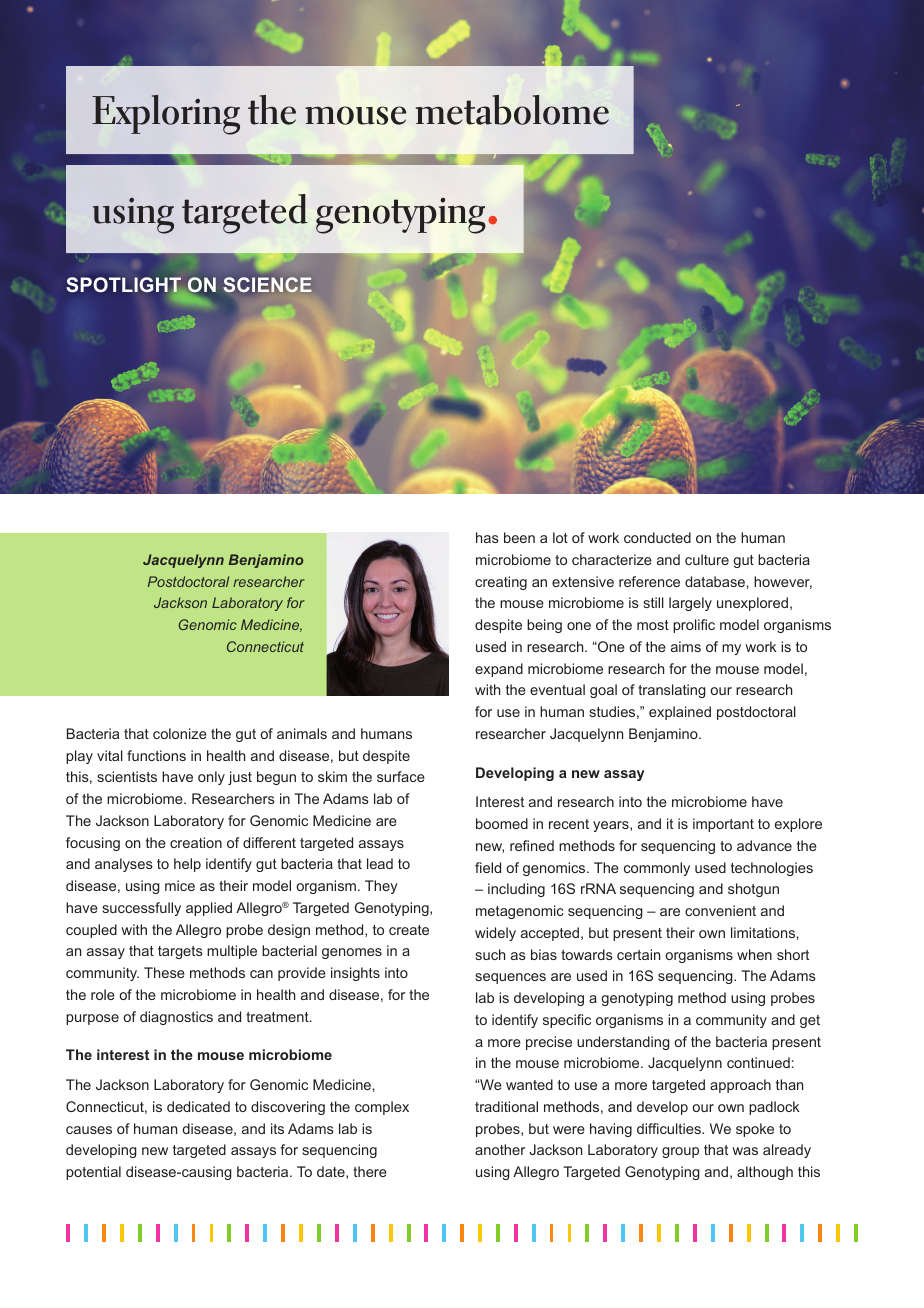 The width and height of the image is (924, 1308). Describe the element at coordinates (720, 910) in the image. I see `convenient` at that location.
